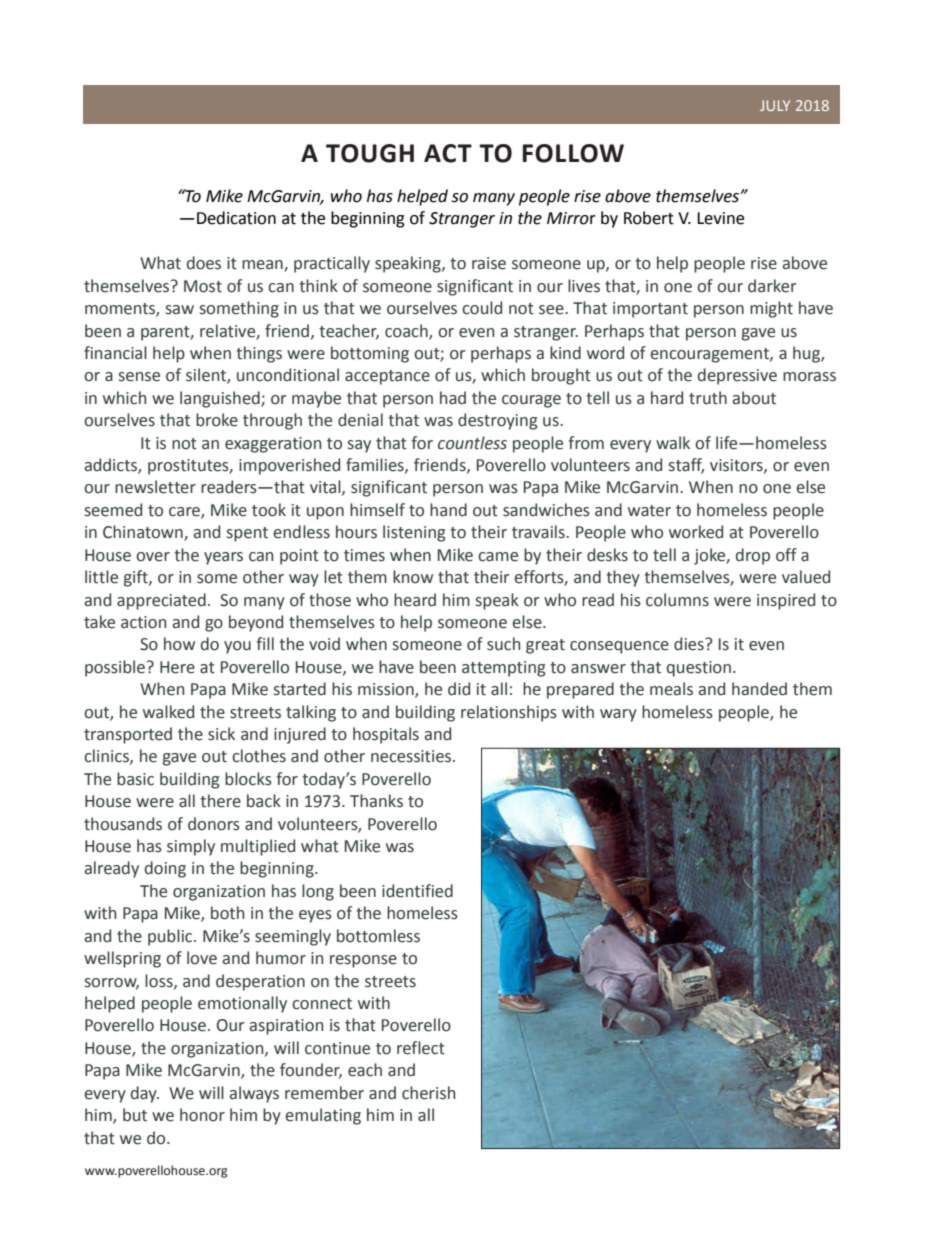  I want to click on cherish, so click(428, 1093).
